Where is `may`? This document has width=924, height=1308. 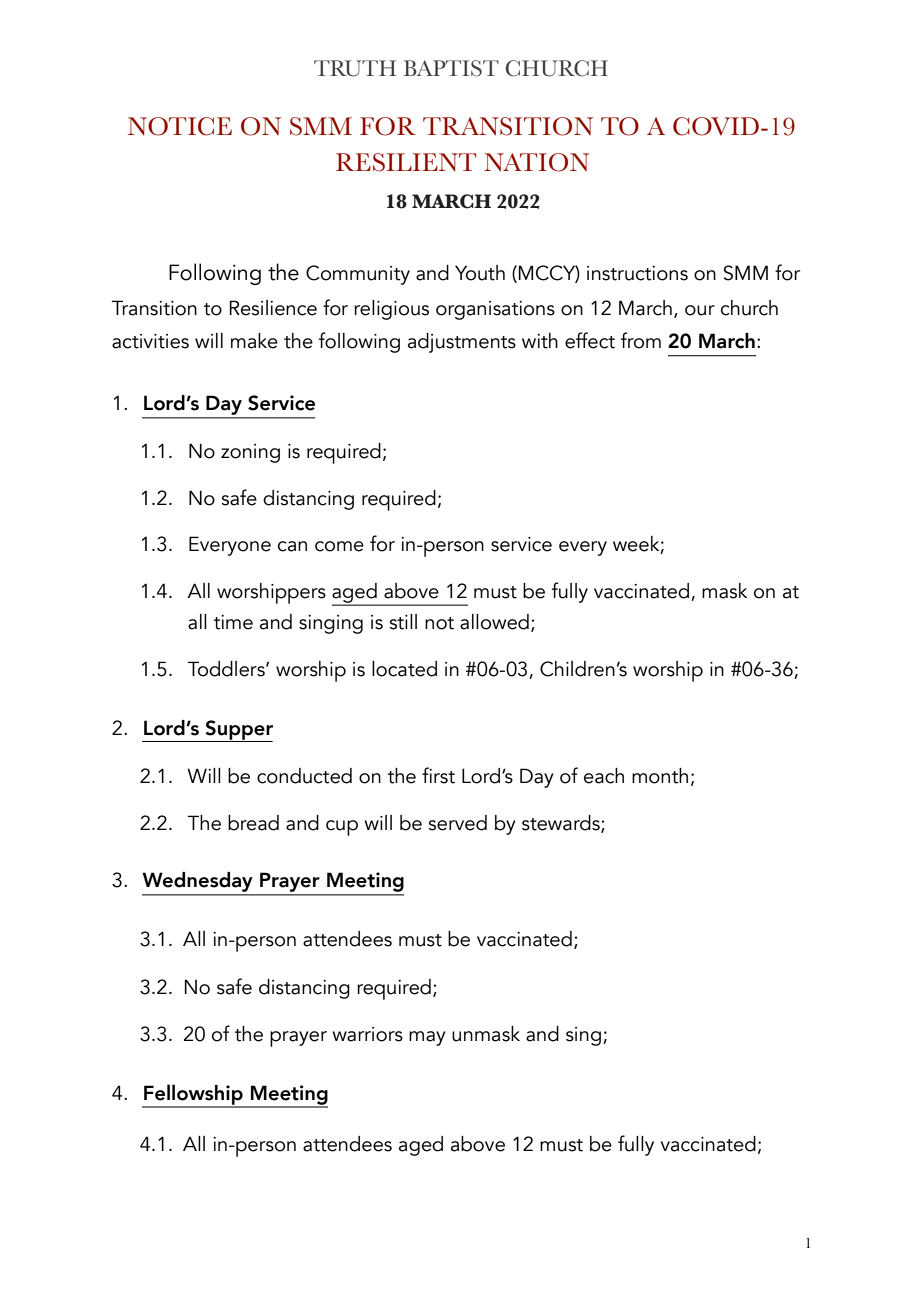 may is located at coordinates (427, 1038).
